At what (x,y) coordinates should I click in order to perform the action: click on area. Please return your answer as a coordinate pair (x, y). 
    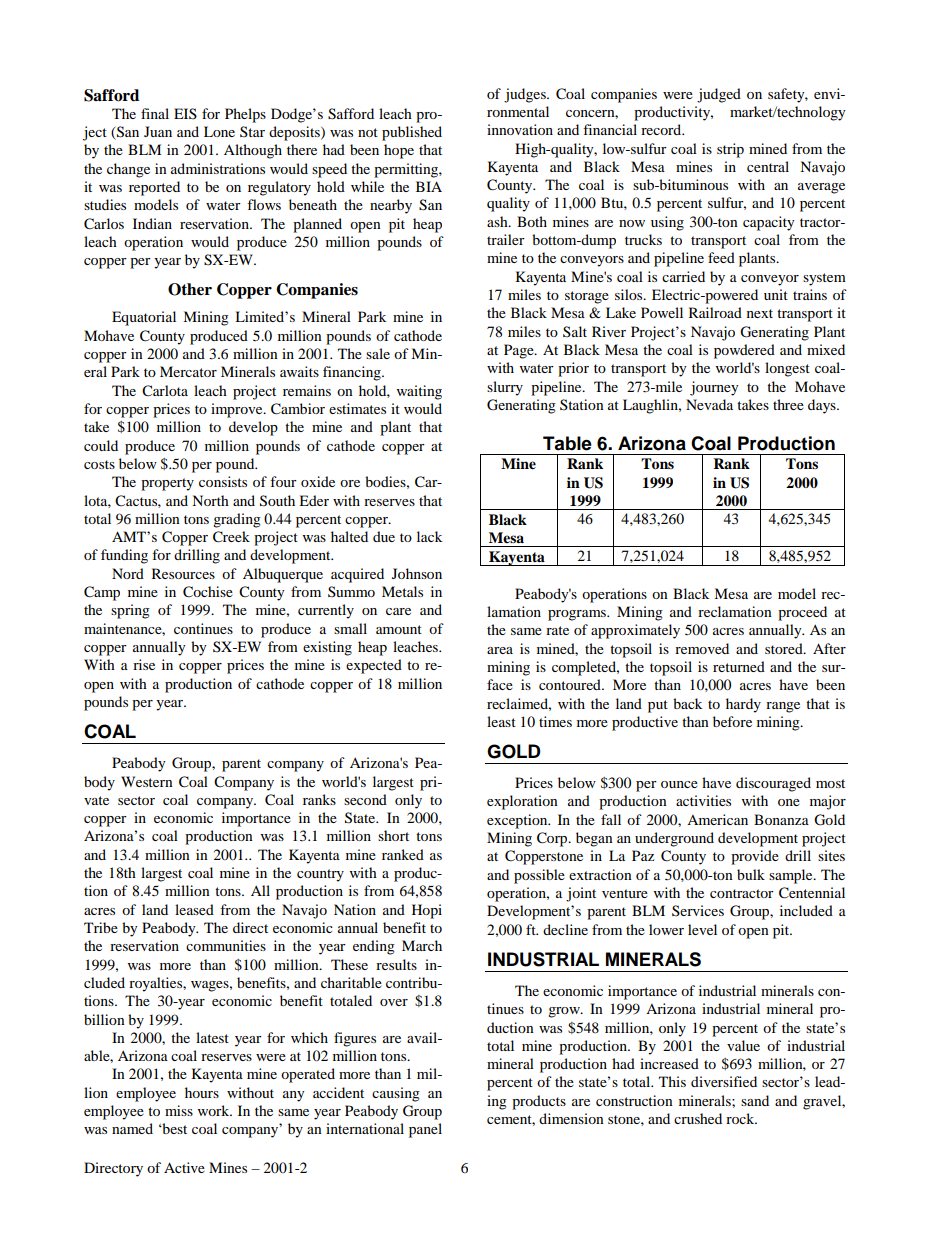
    Looking at the image, I should click on (500, 650).
